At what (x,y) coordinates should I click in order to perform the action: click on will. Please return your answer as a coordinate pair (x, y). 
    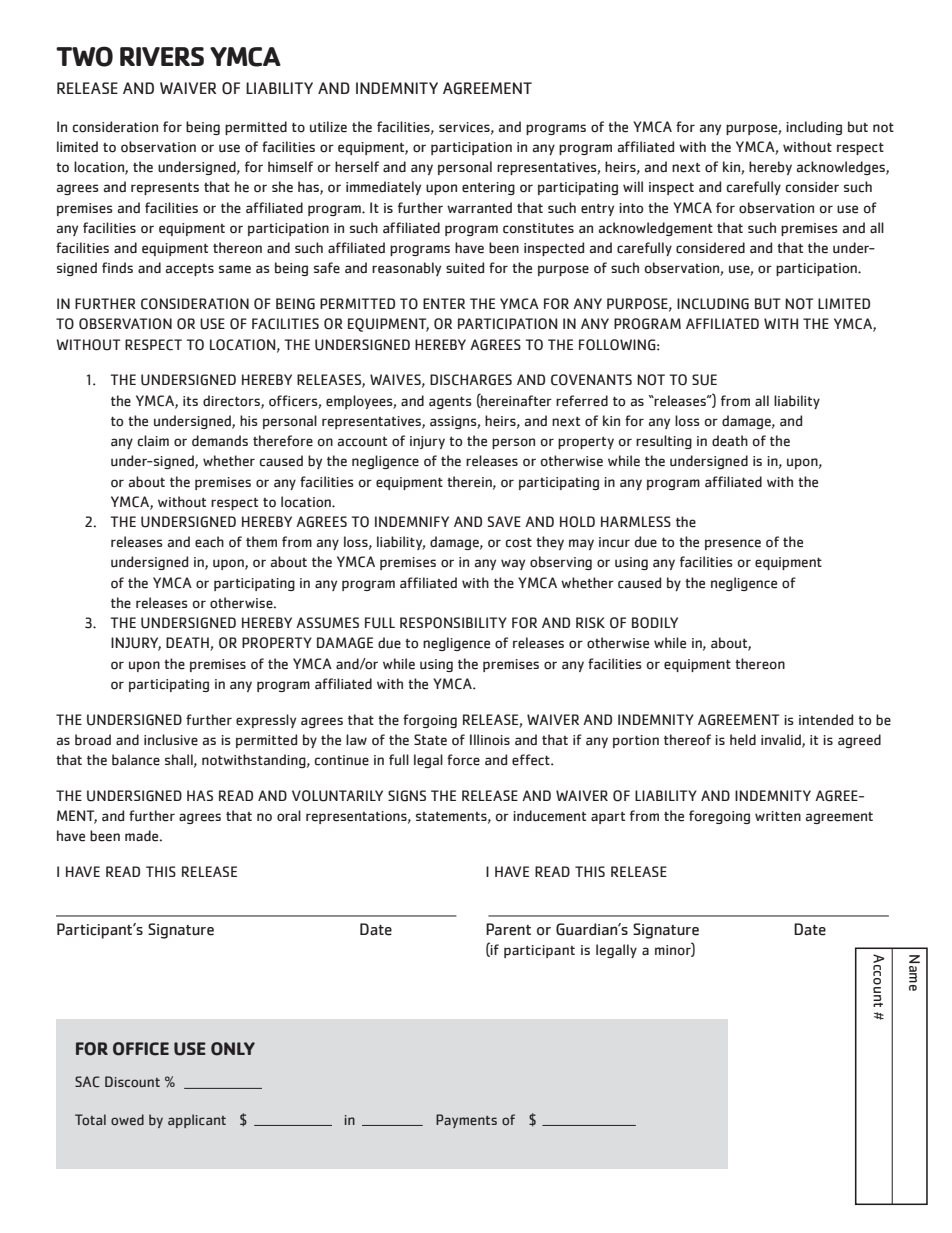
    Looking at the image, I should click on (633, 186).
